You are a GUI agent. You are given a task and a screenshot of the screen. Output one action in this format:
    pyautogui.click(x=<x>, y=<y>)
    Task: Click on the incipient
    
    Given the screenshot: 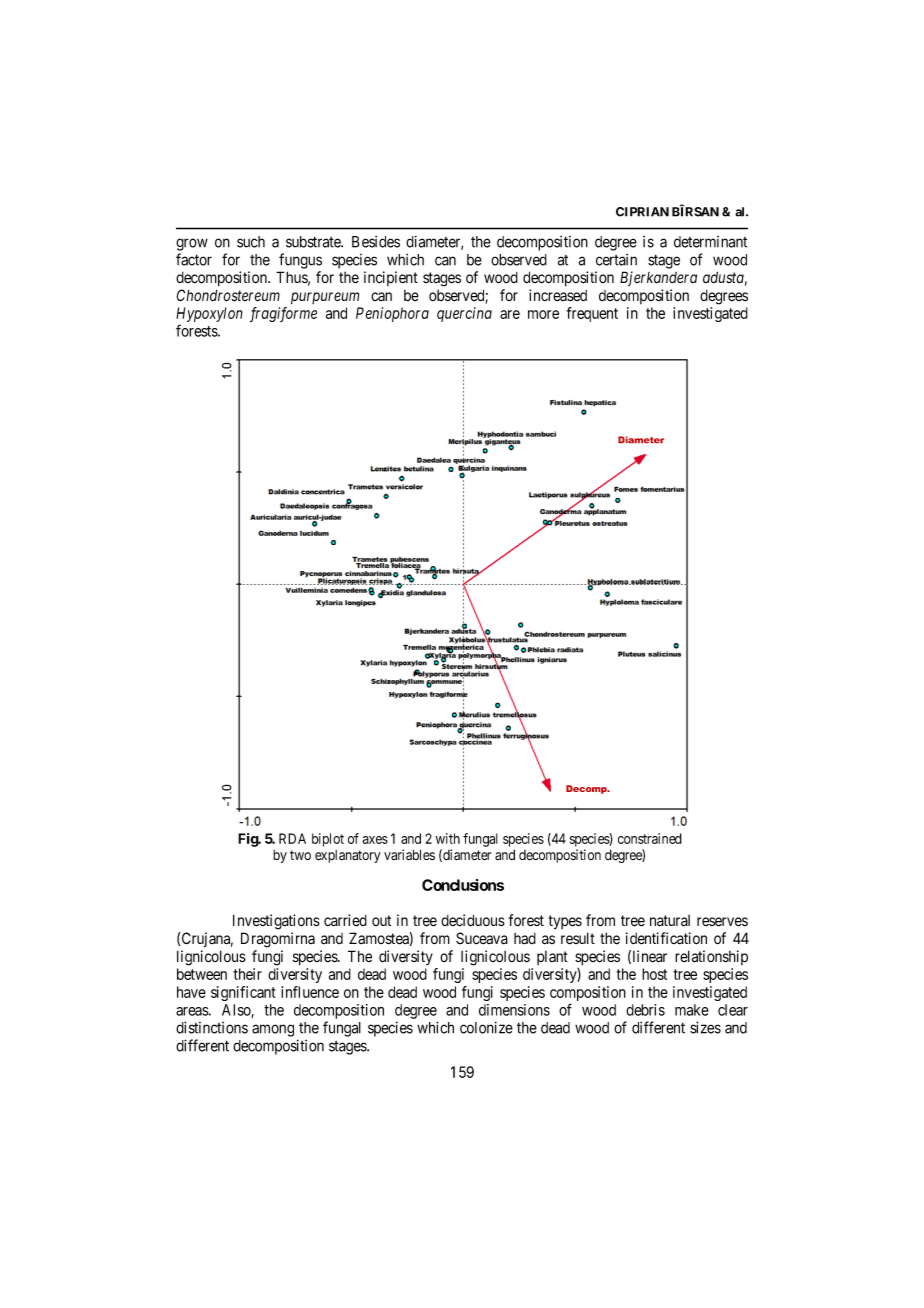 What is the action you would take?
    pyautogui.click(x=391, y=278)
